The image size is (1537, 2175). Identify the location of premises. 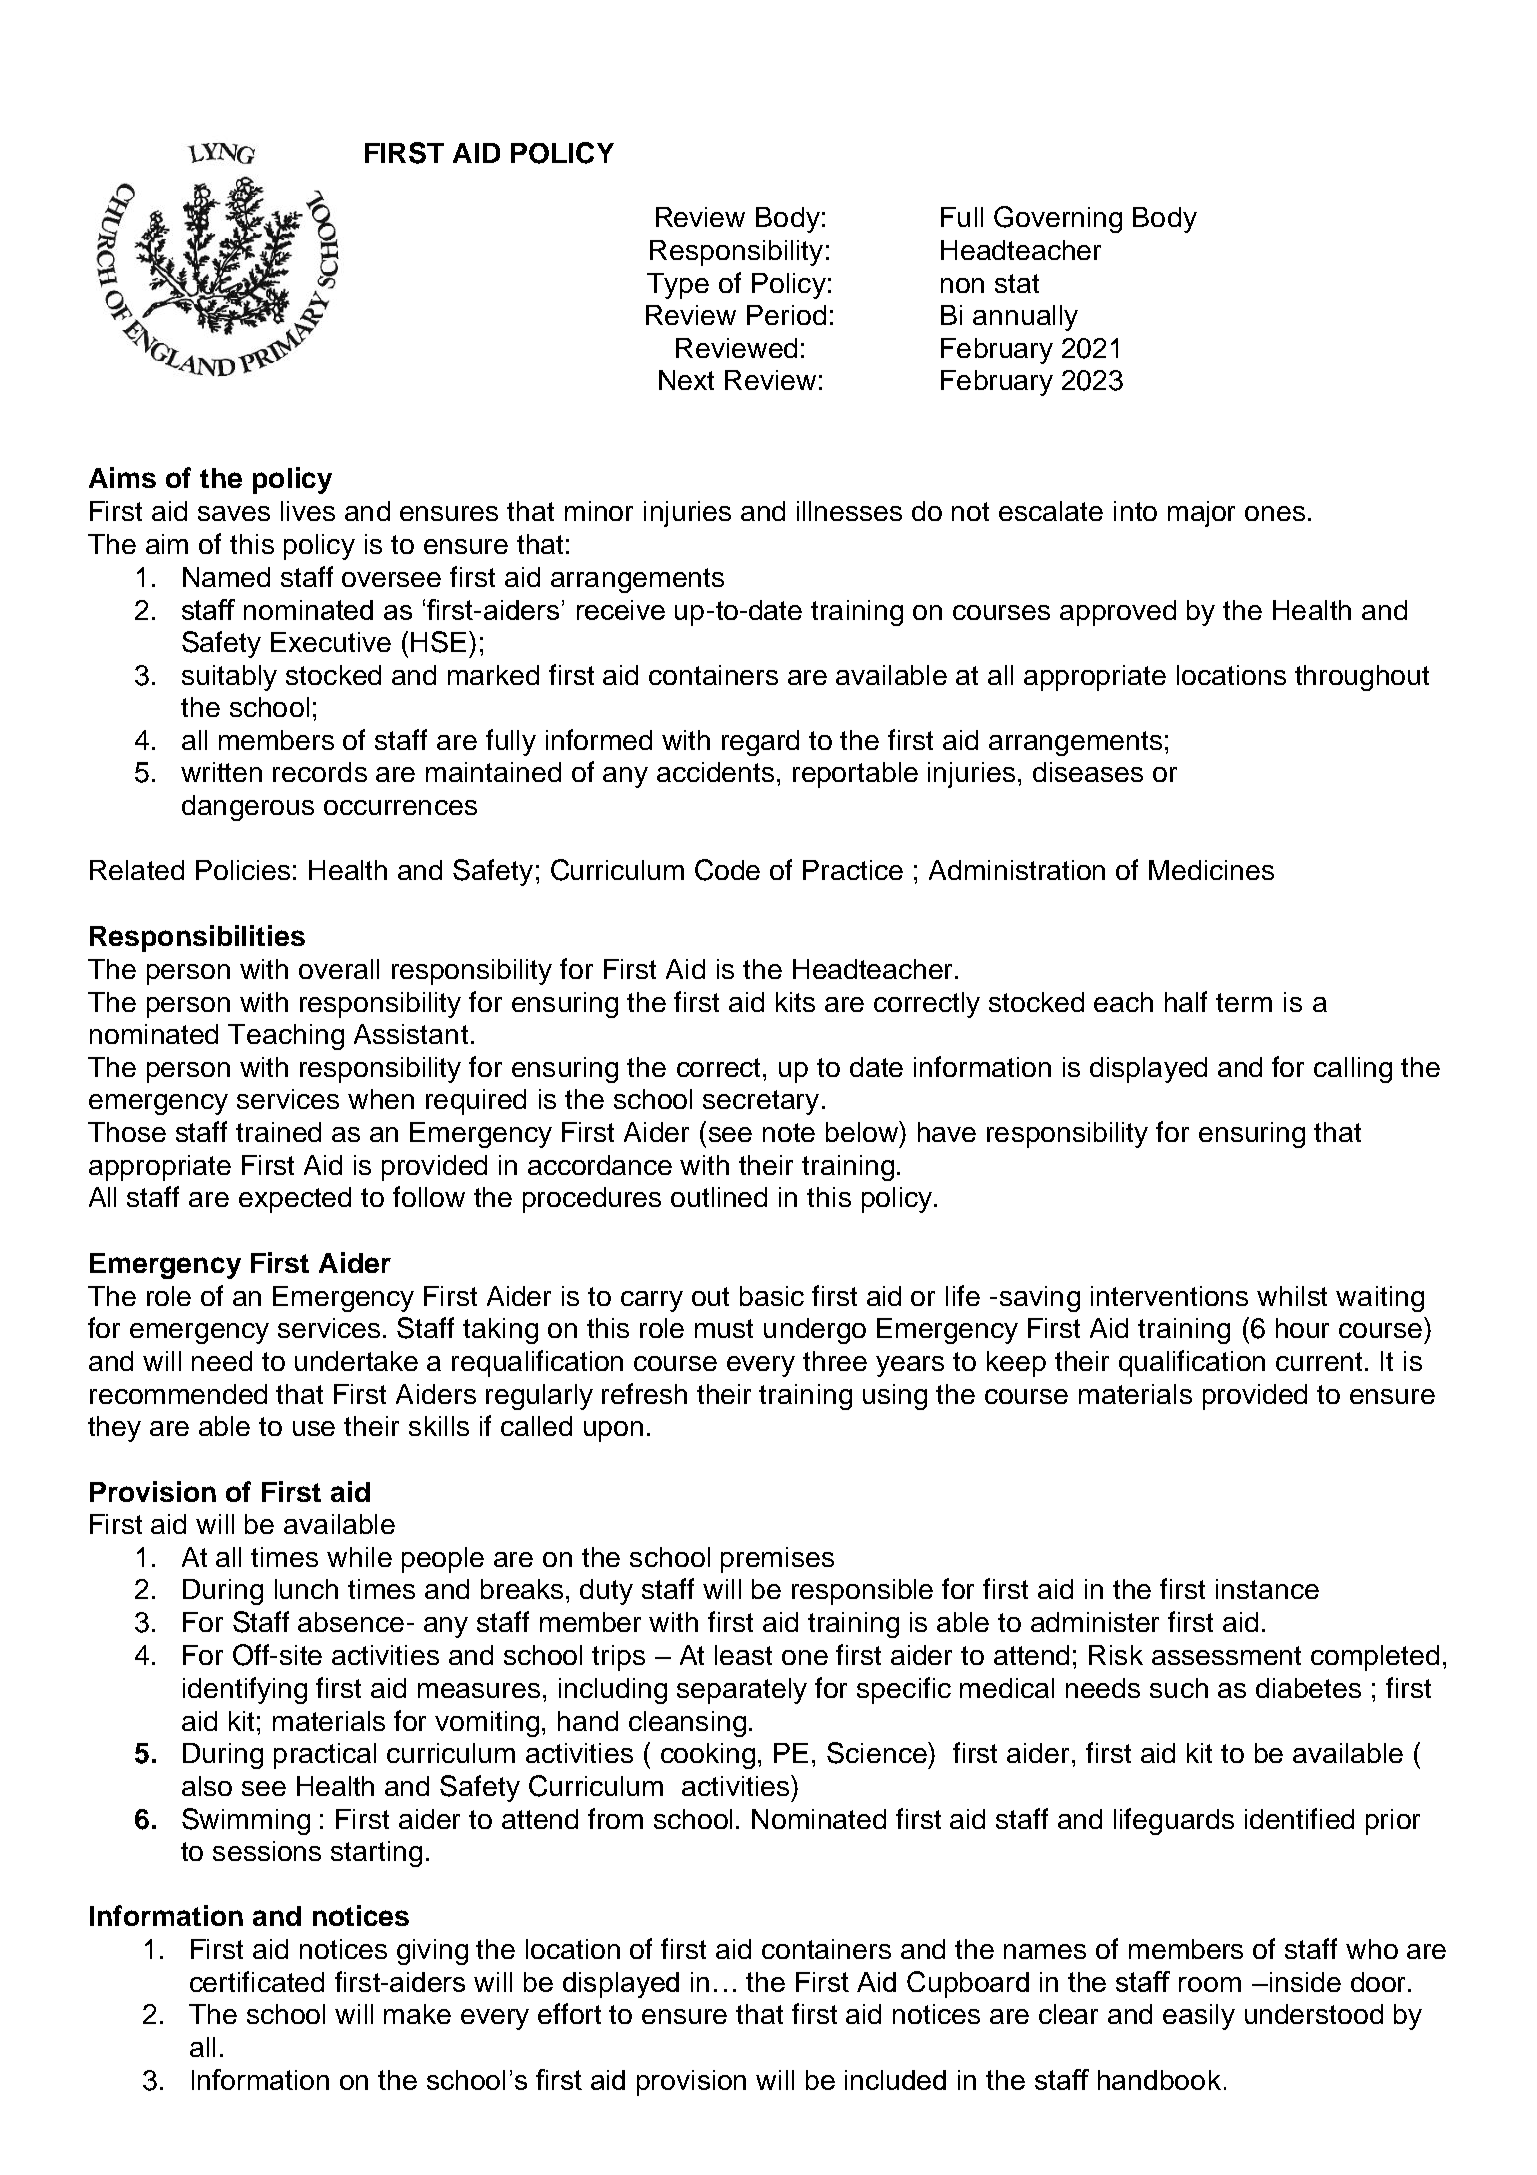
(777, 1560).
